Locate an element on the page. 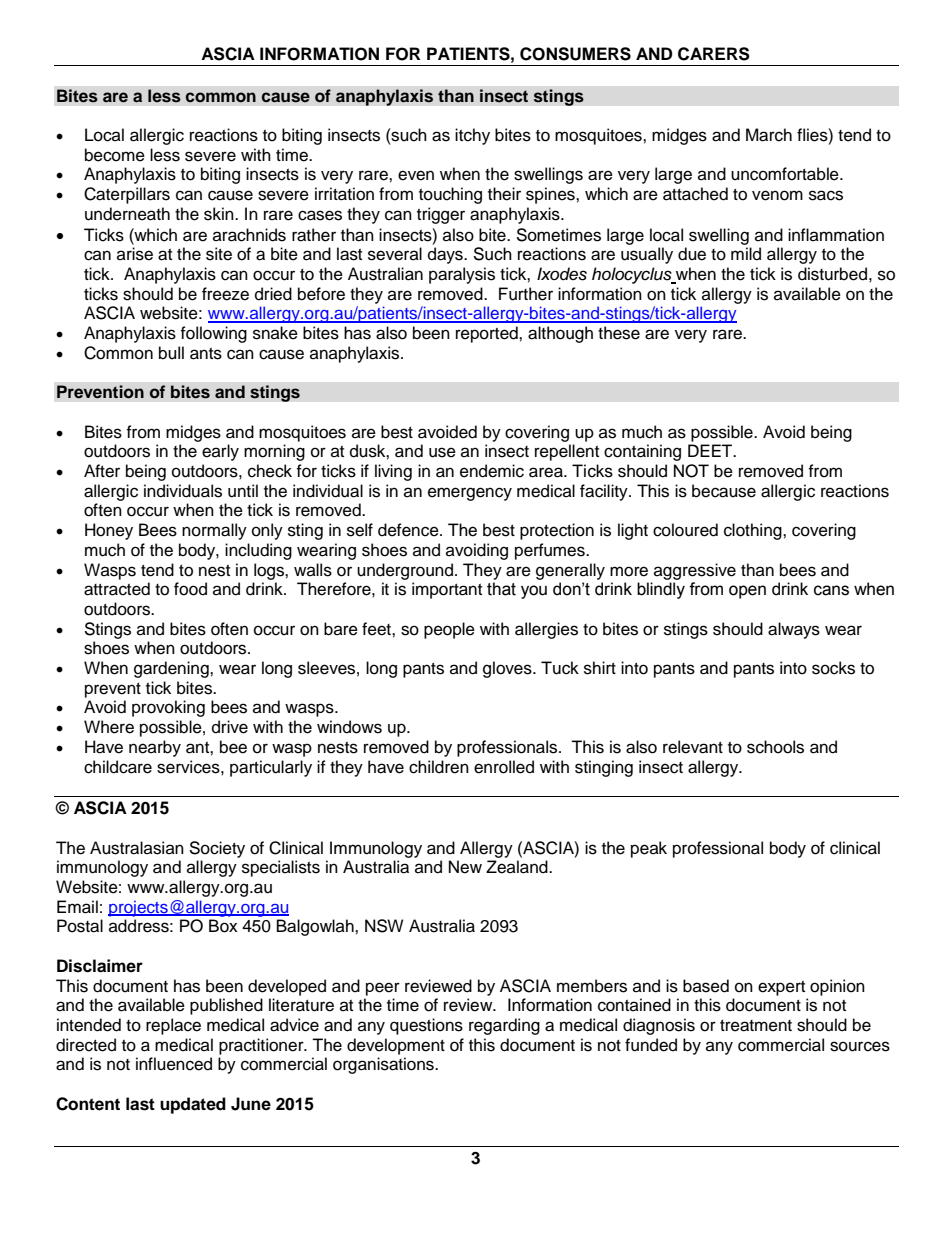  schools is located at coordinates (775, 747).
